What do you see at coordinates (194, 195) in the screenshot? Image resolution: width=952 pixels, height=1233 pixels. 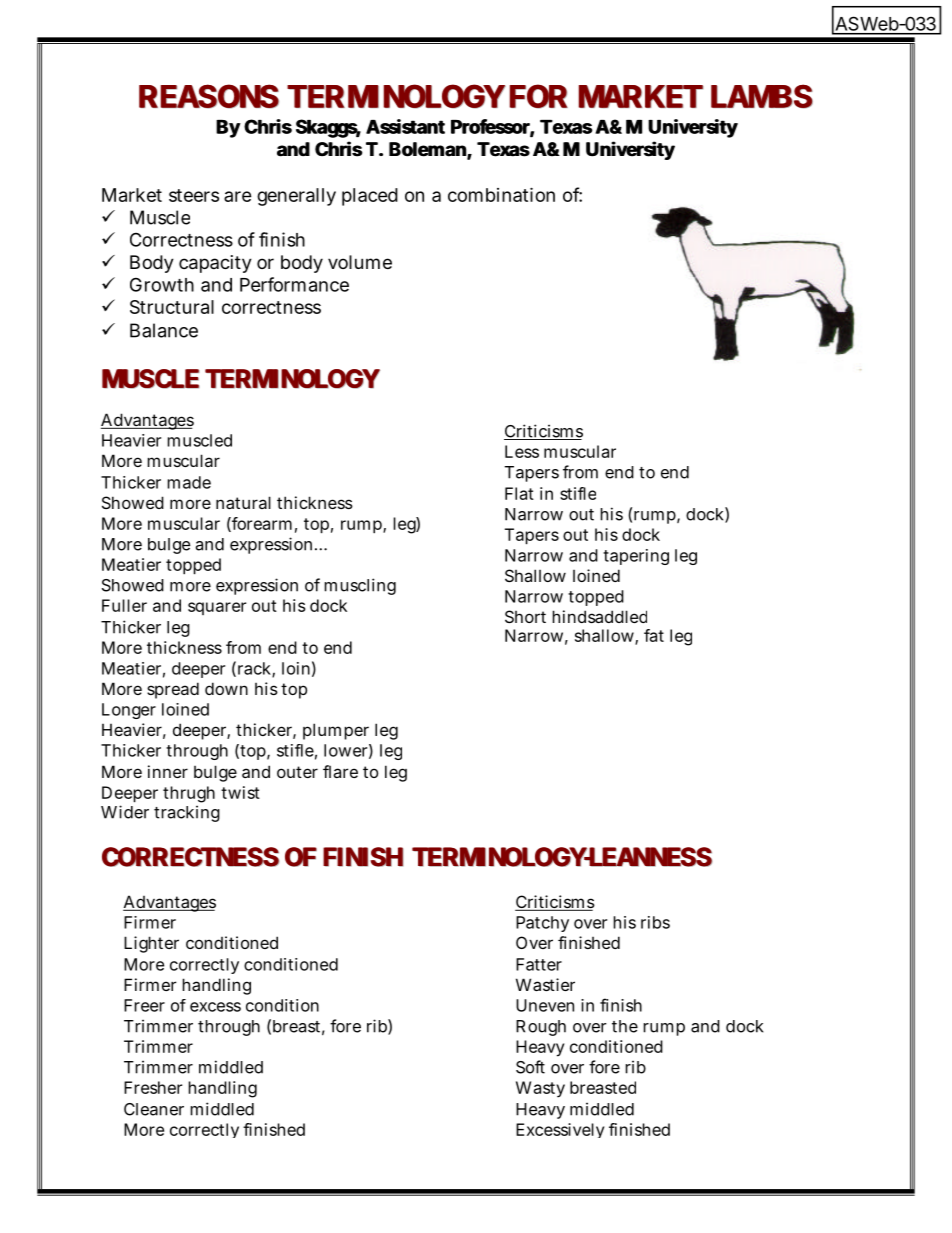 I see `steers` at bounding box center [194, 195].
